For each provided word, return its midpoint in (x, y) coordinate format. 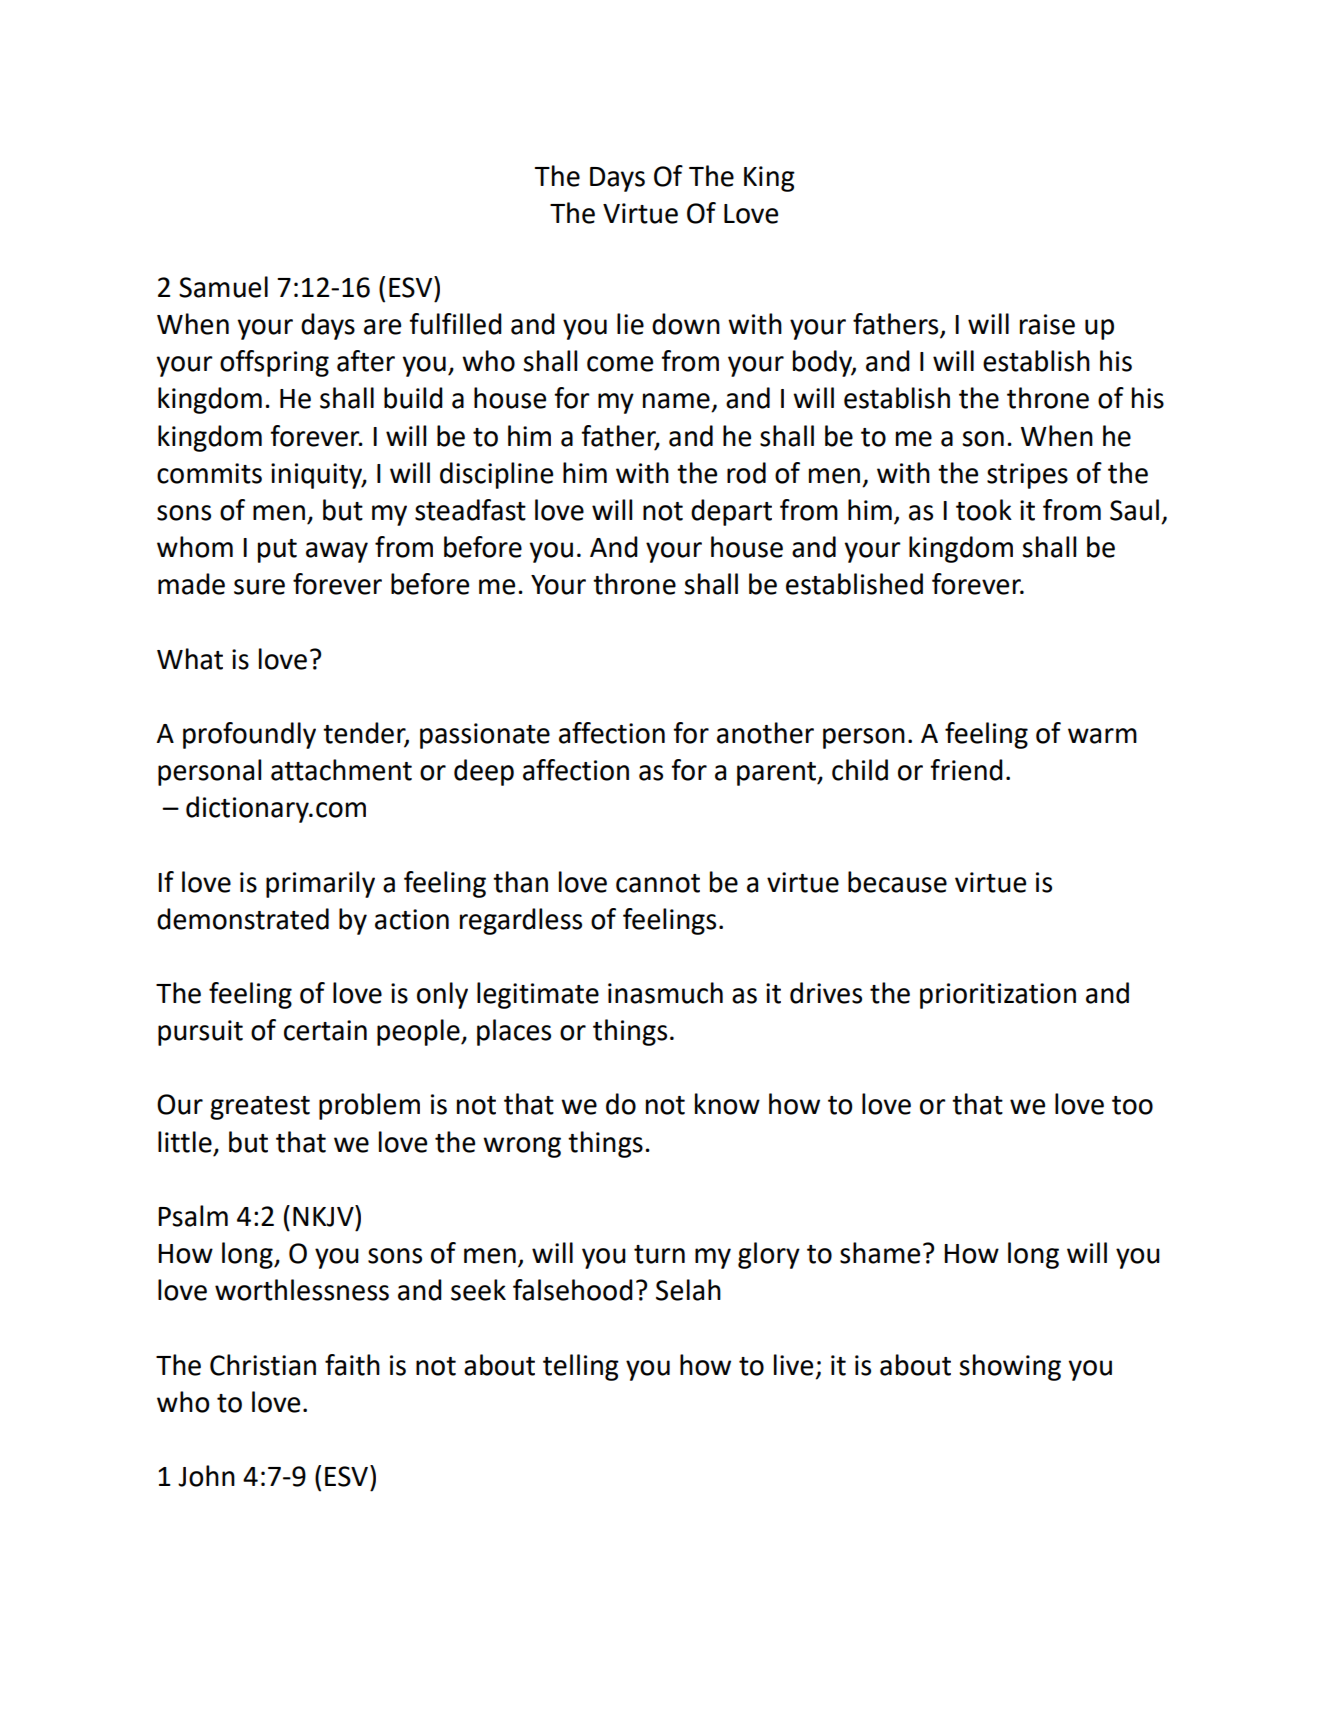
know (727, 1104)
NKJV (324, 1216)
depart (731, 512)
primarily (320, 884)
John (206, 1476)
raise (1047, 324)
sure (259, 587)
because (897, 882)
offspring (274, 363)
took (984, 510)
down (686, 324)
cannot (658, 883)
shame (880, 1253)
